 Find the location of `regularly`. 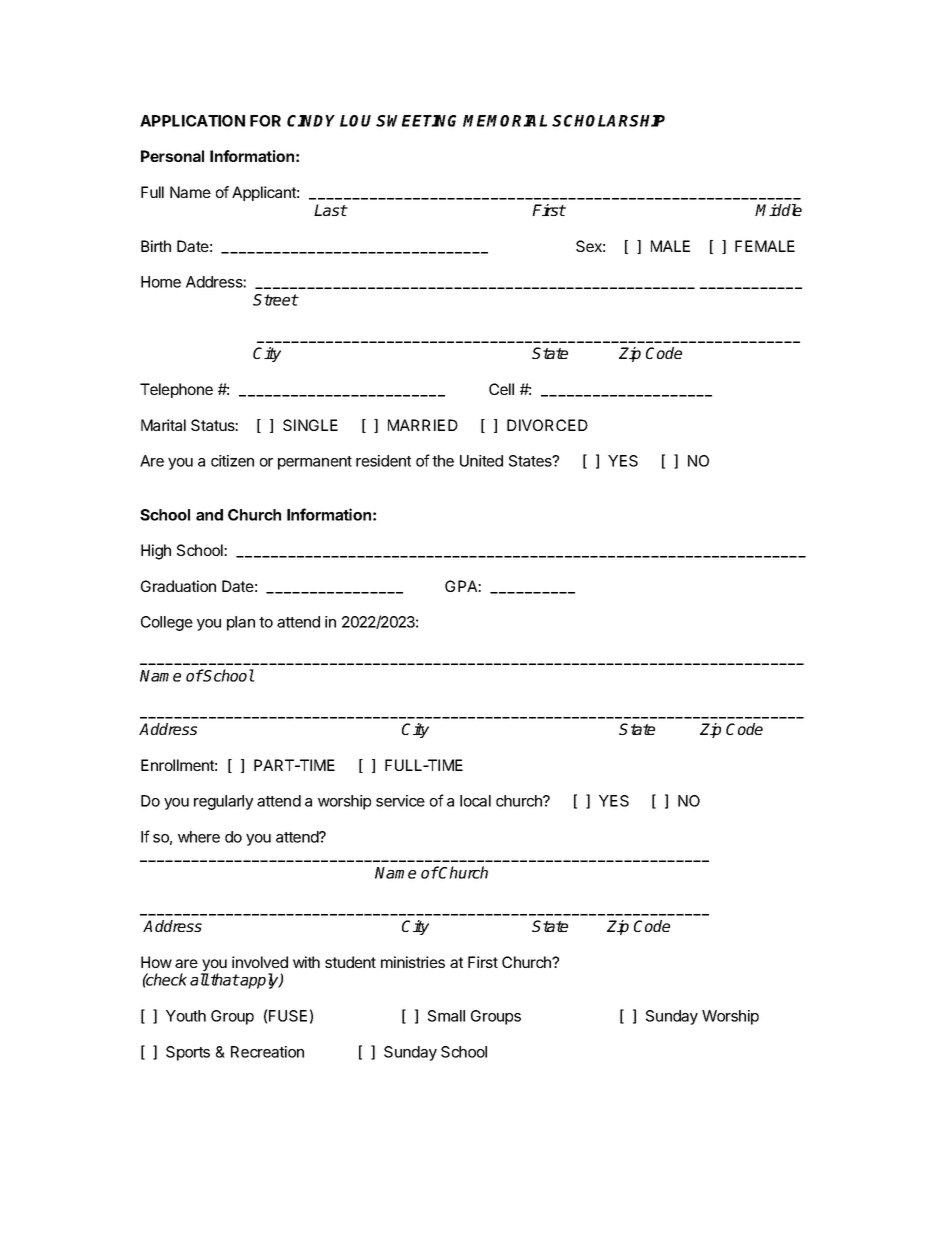

regularly is located at coordinates (223, 802).
